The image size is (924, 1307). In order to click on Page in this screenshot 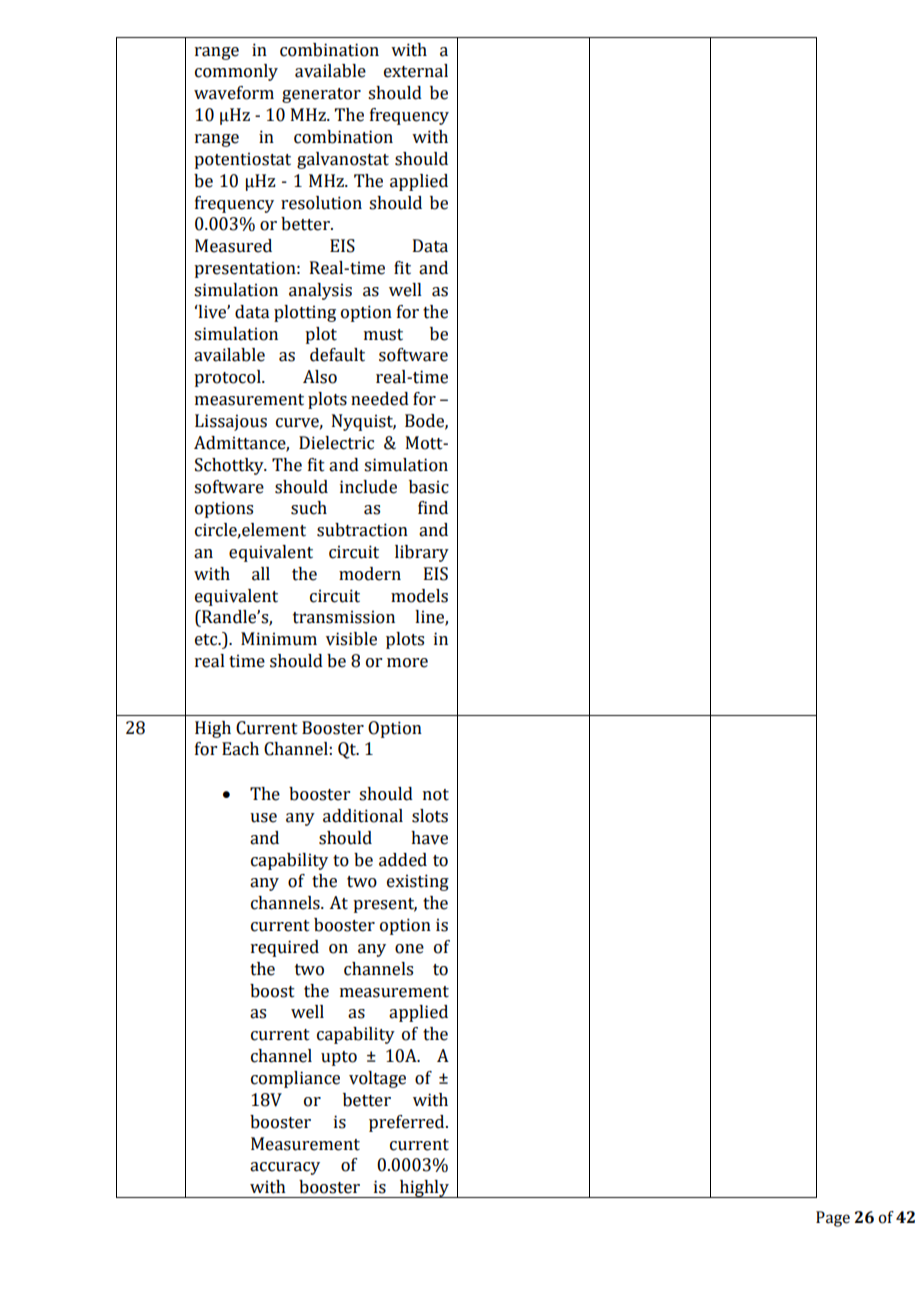, I will do `click(833, 1219)`.
